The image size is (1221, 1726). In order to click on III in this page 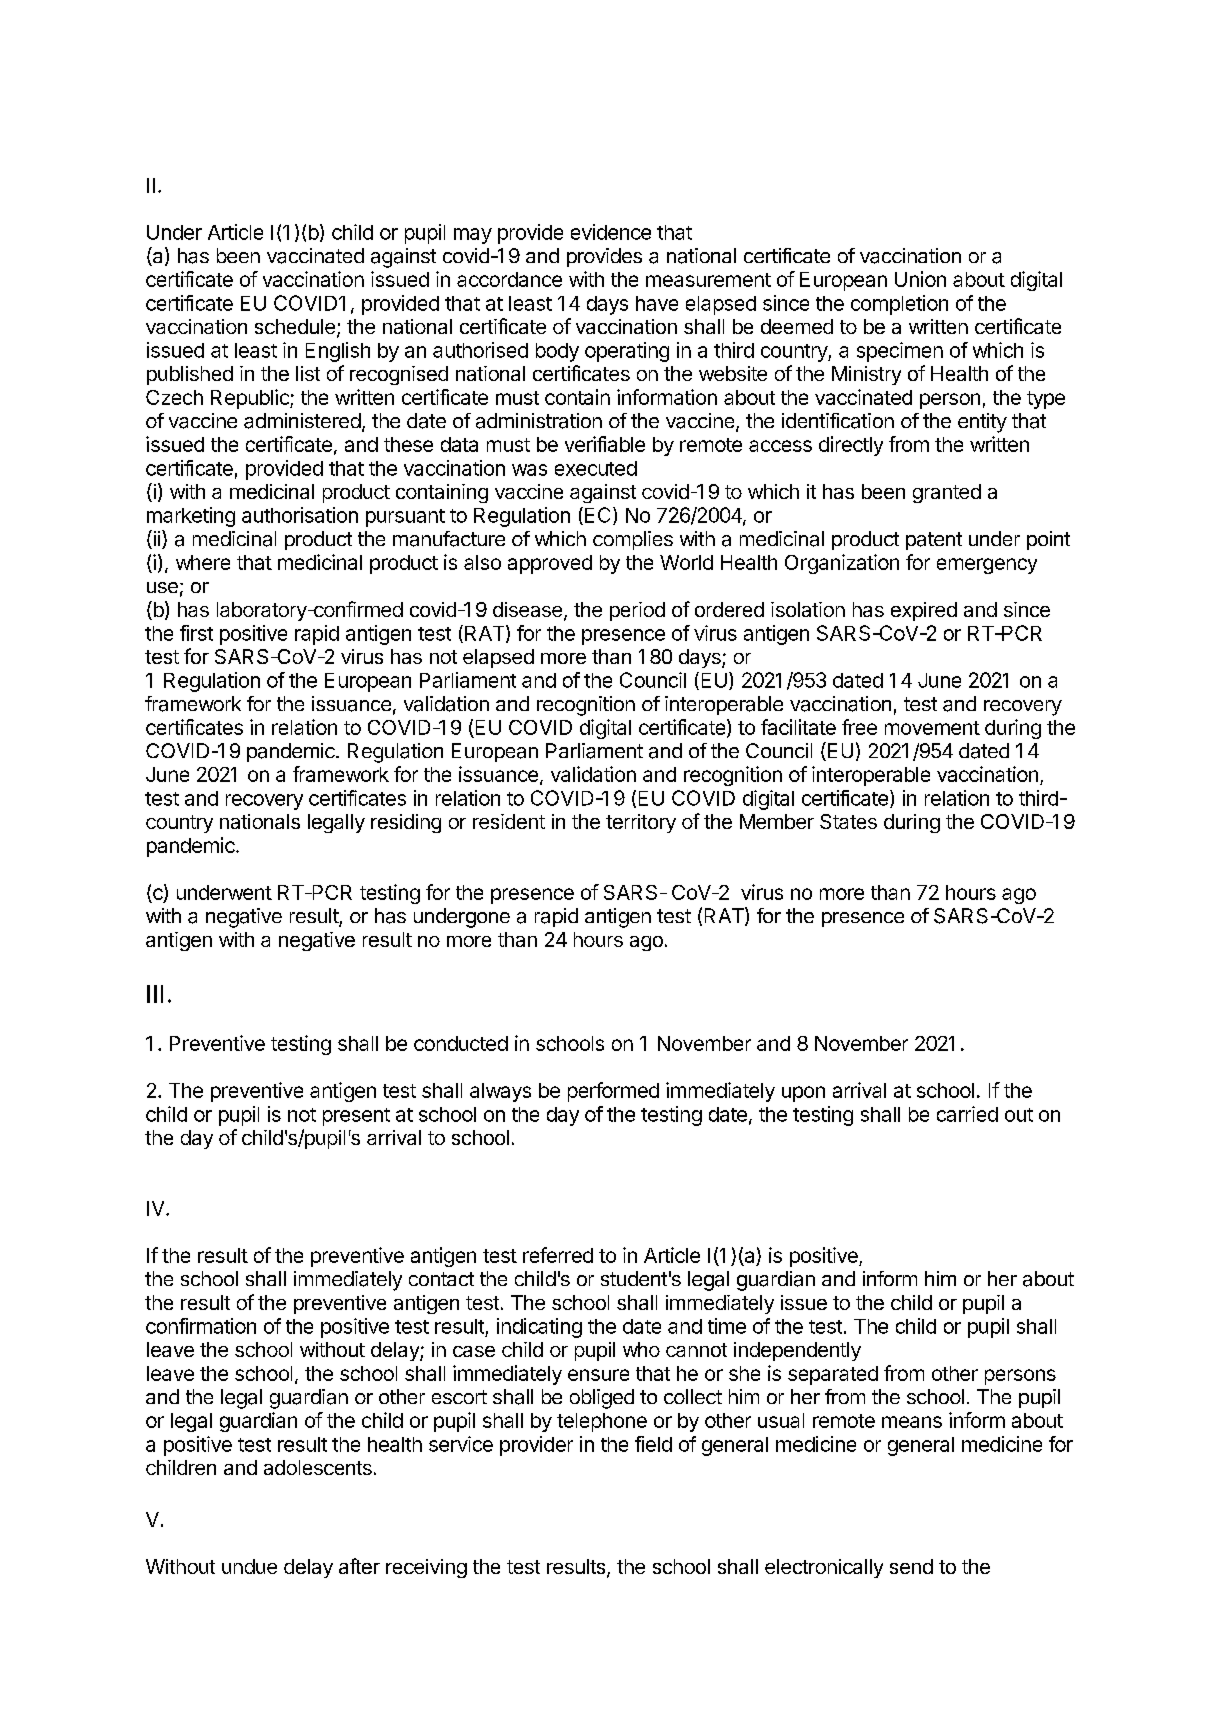, I will do `click(155, 994)`.
